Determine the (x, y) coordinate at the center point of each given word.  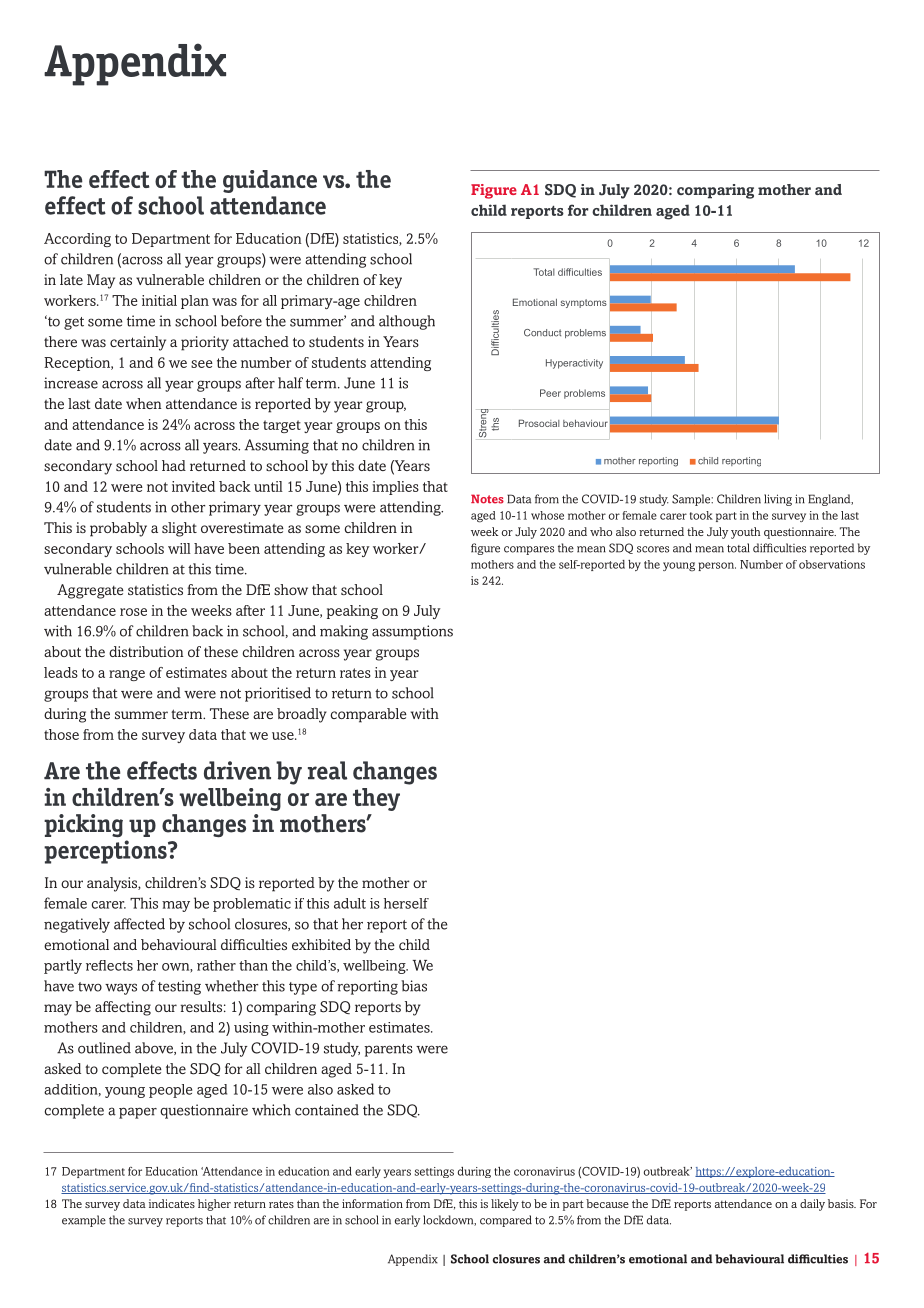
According (77, 240)
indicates (172, 1203)
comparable (368, 715)
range (127, 675)
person (717, 566)
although (407, 322)
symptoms (584, 303)
